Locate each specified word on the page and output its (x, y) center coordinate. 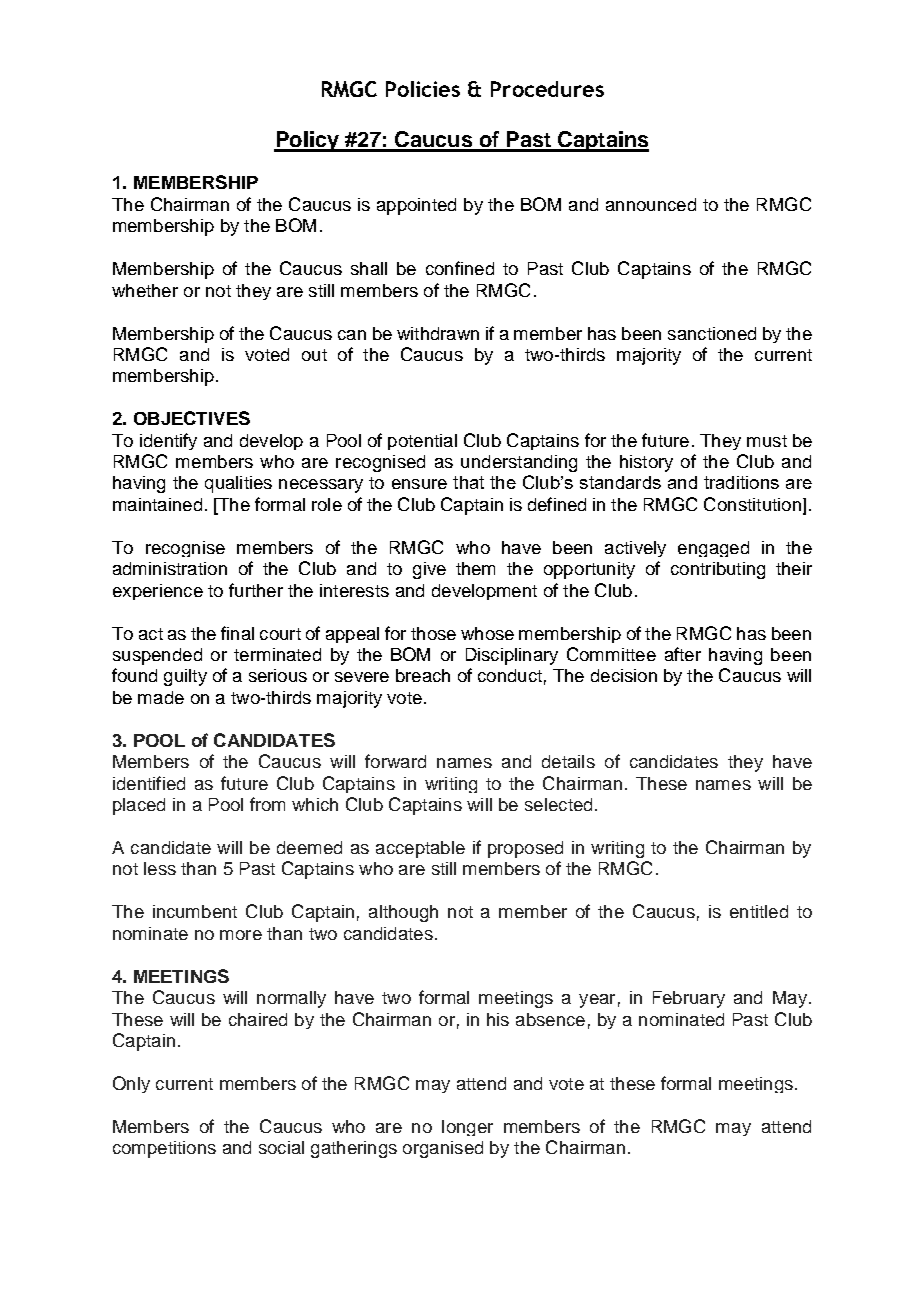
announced (651, 204)
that (468, 482)
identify (168, 441)
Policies (423, 89)
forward (395, 761)
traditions (741, 482)
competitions (164, 1149)
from (267, 804)
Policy (307, 141)
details (568, 761)
